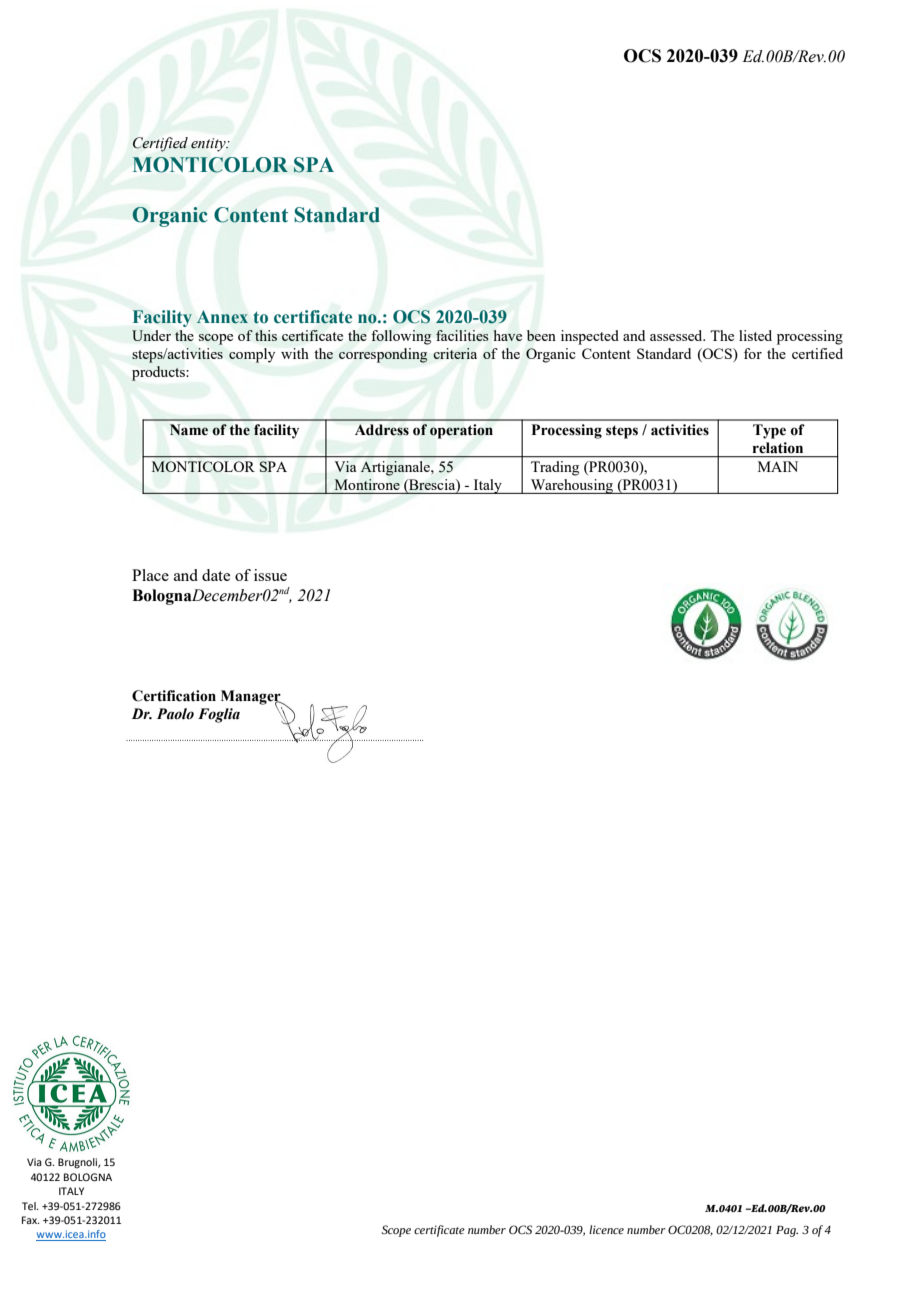  I want to click on comply, so click(252, 355).
